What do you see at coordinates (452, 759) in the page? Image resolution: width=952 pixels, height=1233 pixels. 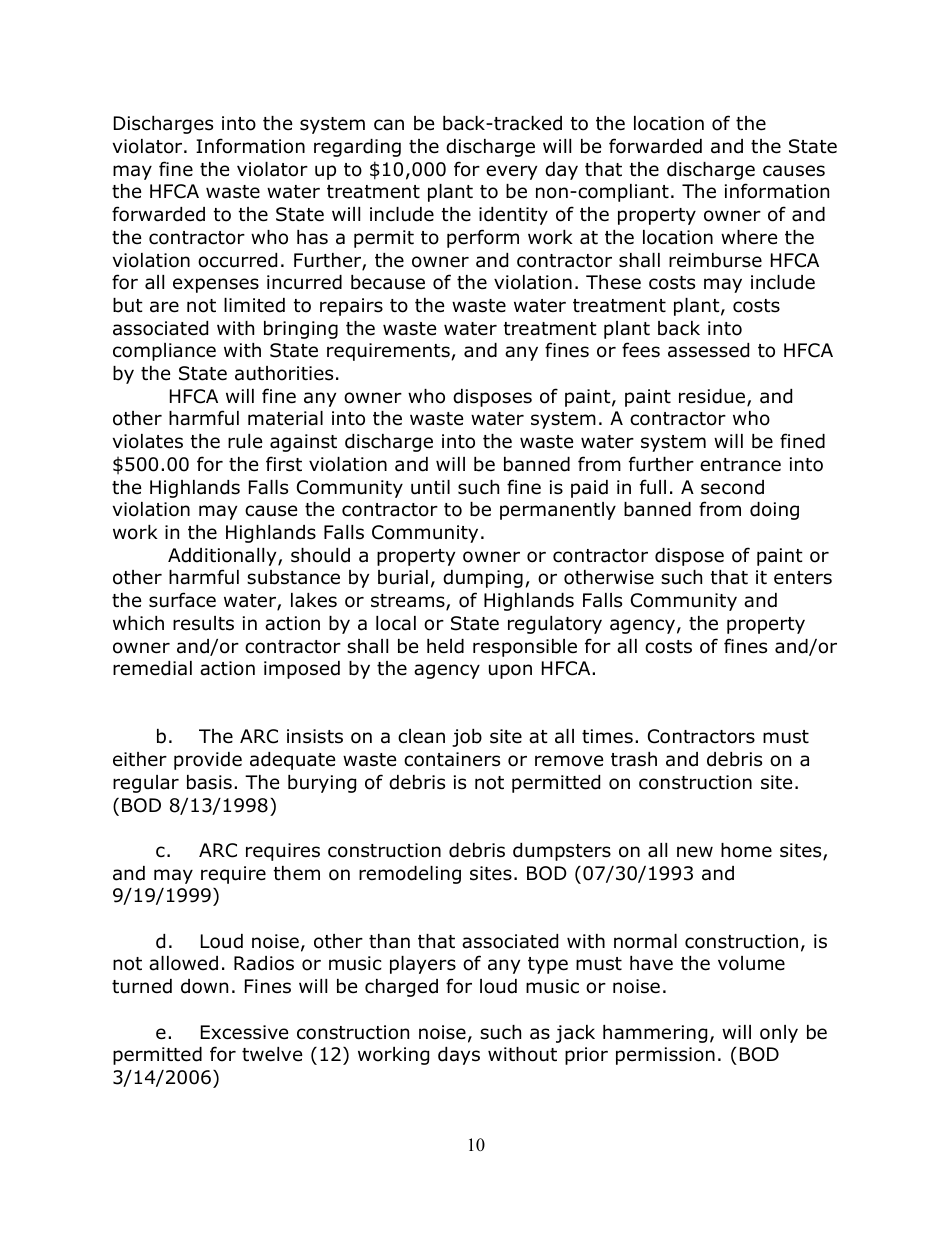 I see `containers` at bounding box center [452, 759].
